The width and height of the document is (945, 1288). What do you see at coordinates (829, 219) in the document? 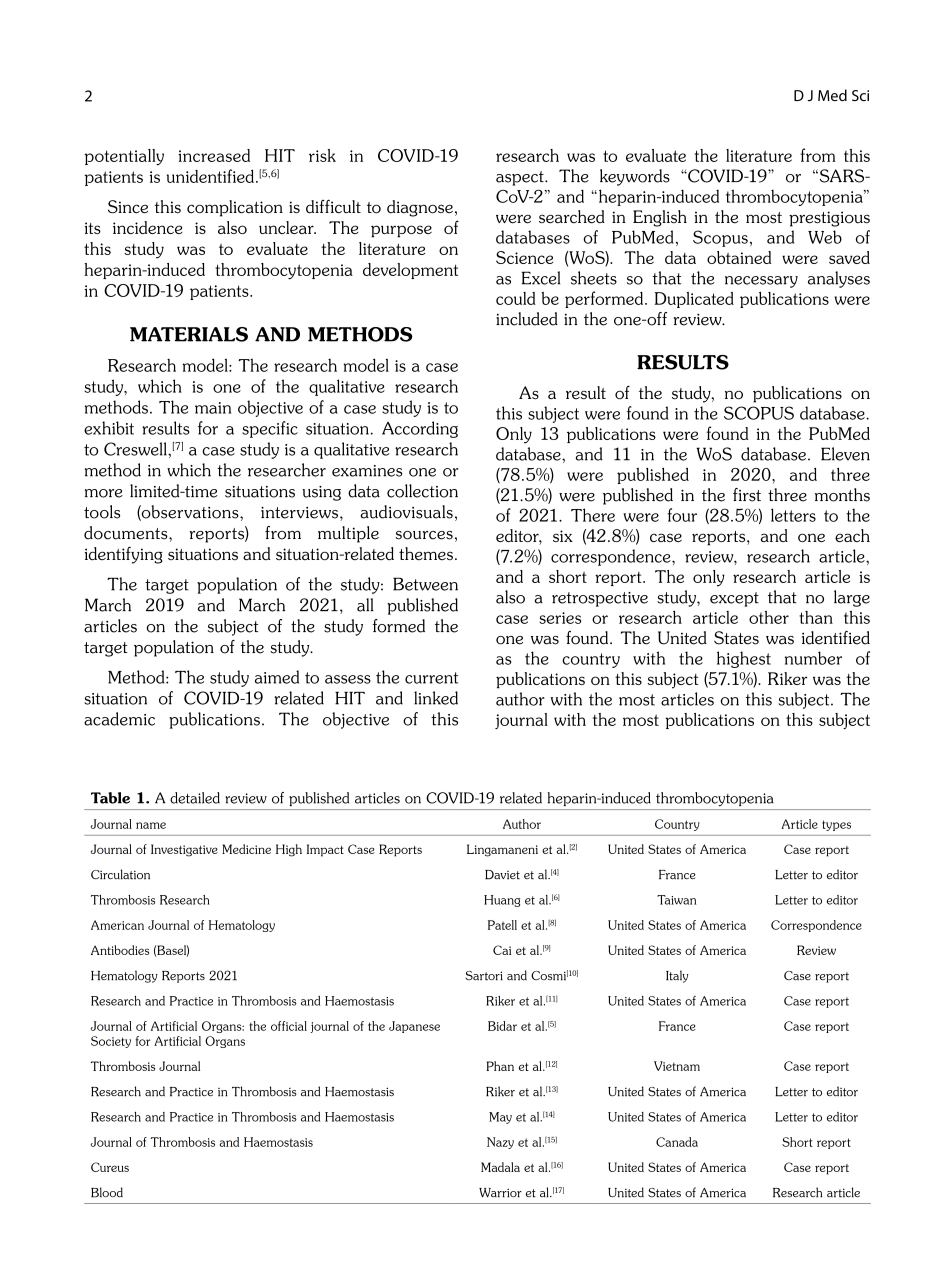
I see `prestigious` at bounding box center [829, 219].
